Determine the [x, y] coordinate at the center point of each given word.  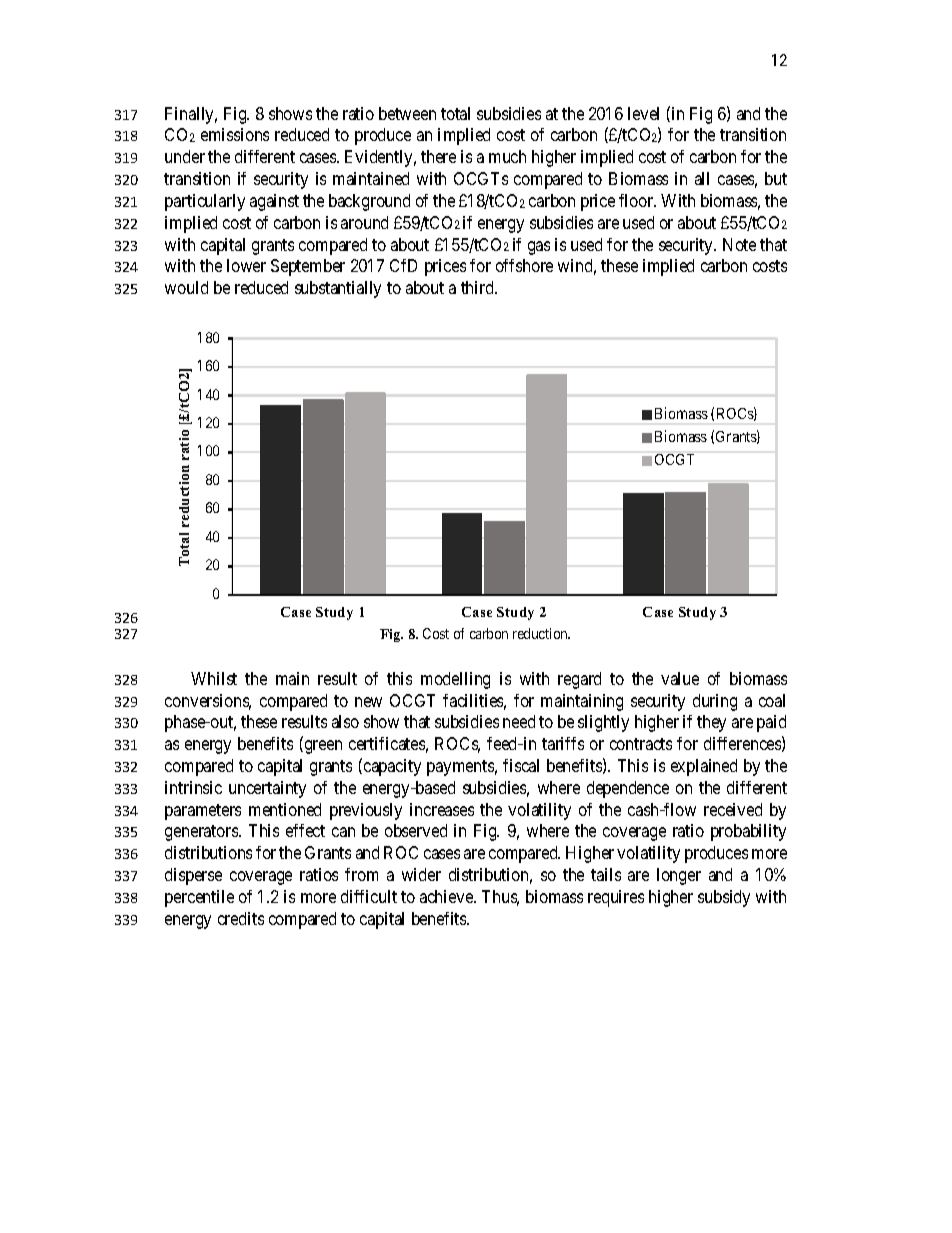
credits [241, 918]
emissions [235, 134]
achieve [447, 896]
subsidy [724, 898]
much [507, 156]
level [643, 113]
